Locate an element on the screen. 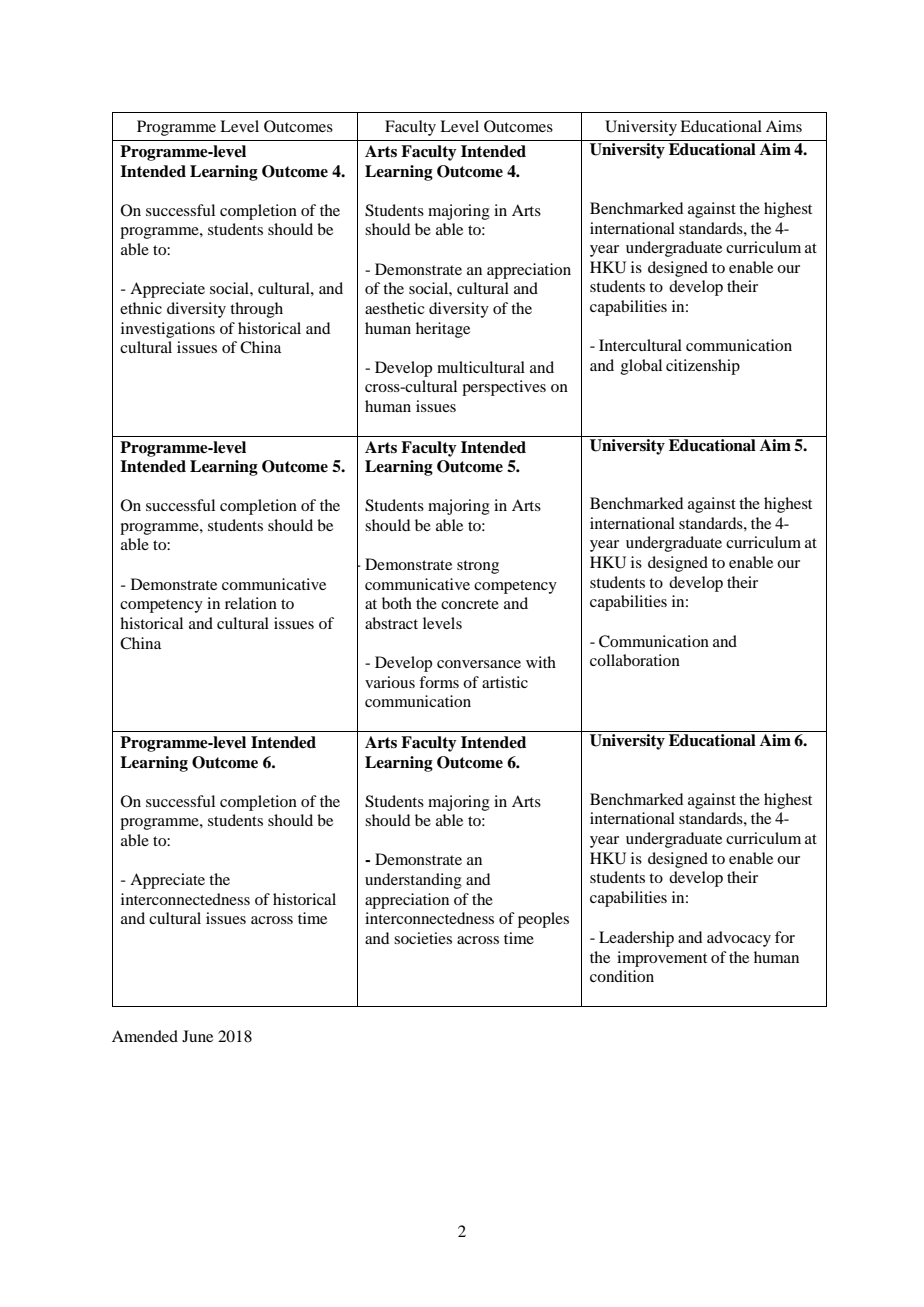  collaboration is located at coordinates (635, 660).
